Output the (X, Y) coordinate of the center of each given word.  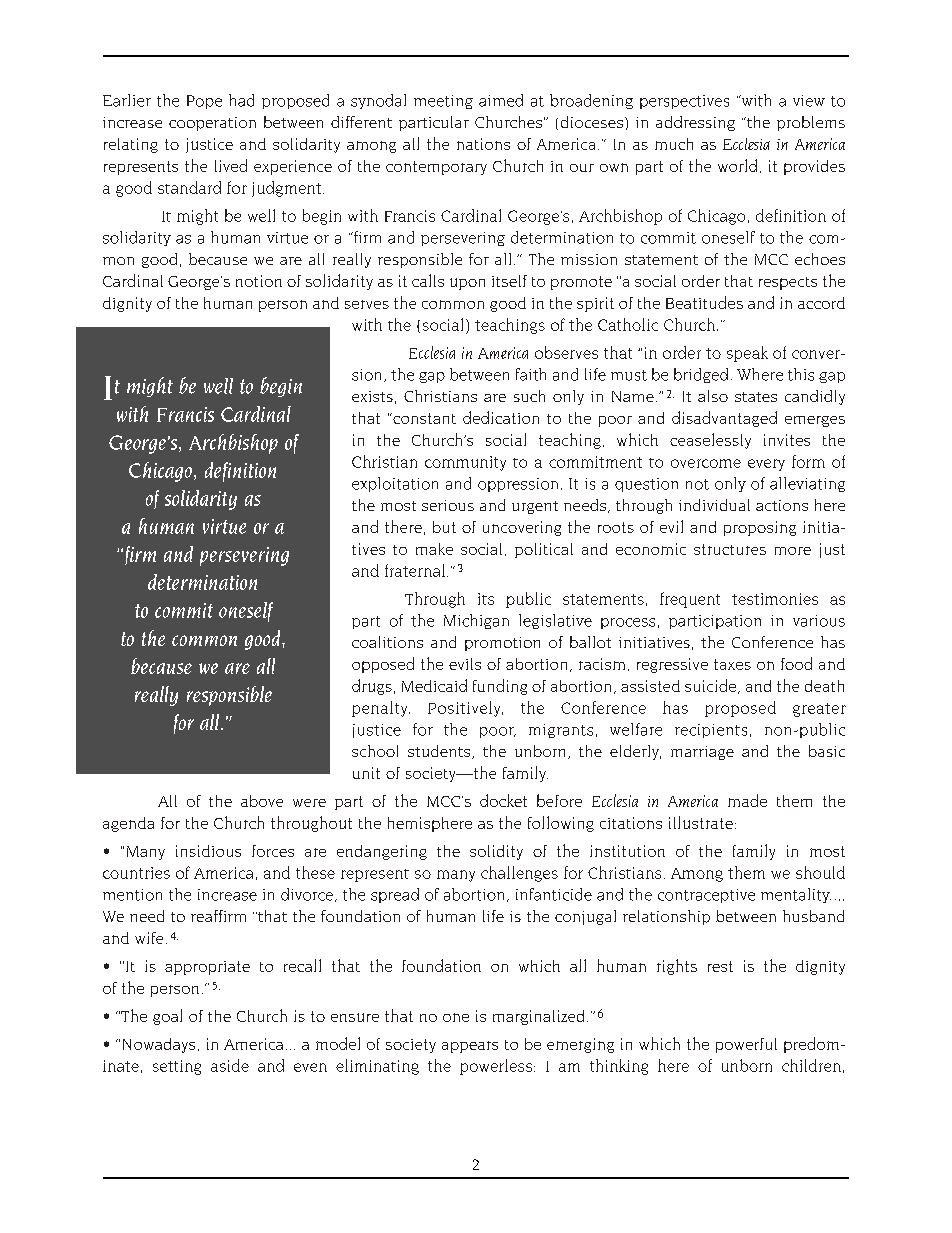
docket (503, 800)
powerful (746, 1045)
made (747, 800)
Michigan (476, 621)
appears (470, 1047)
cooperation (212, 124)
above (262, 801)
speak (747, 354)
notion (259, 281)
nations (483, 144)
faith (531, 374)
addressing (695, 123)
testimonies (775, 599)
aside (230, 1065)
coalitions (387, 642)
